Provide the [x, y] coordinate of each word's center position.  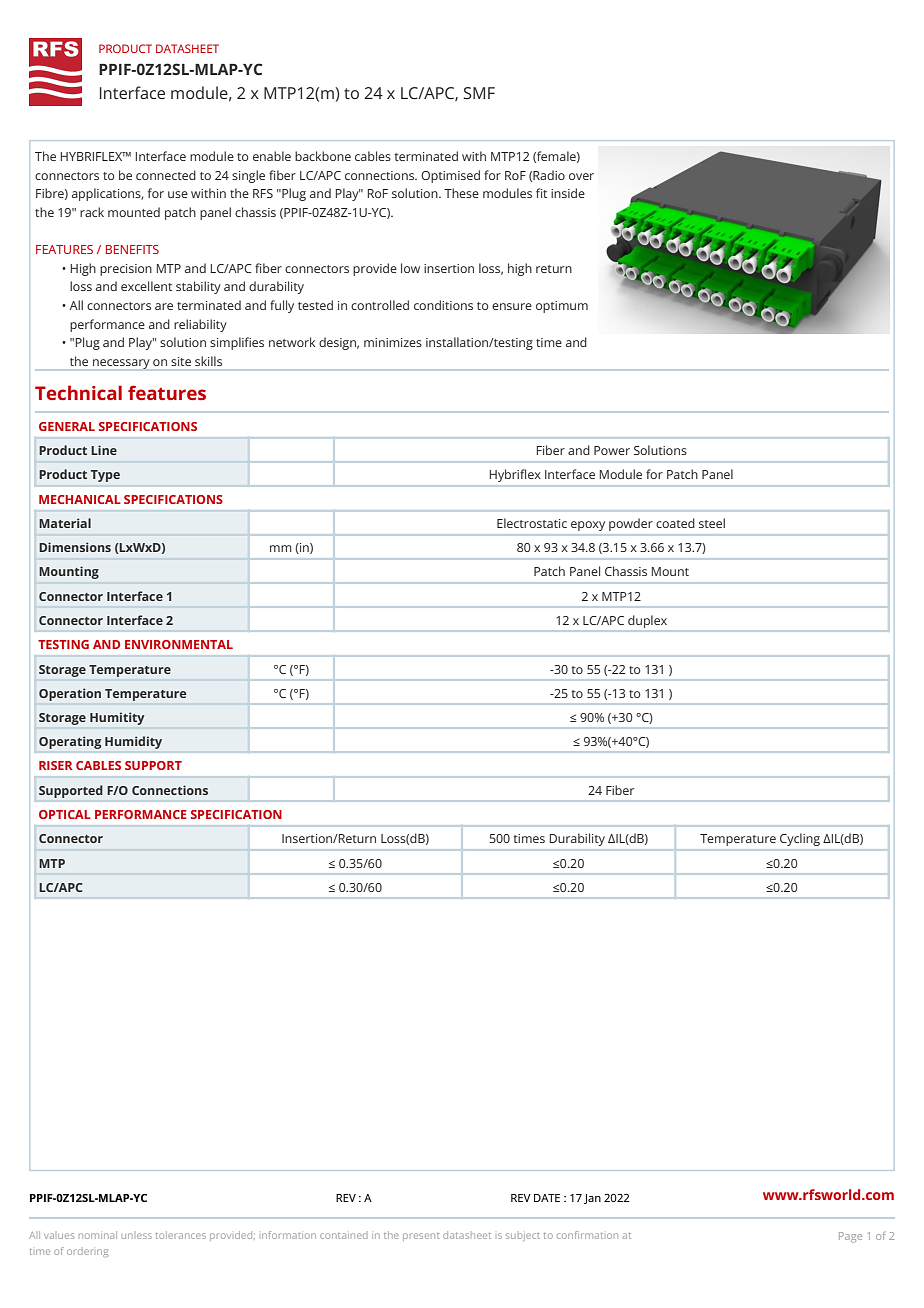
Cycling [800, 840]
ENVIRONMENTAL [179, 644]
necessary [121, 364]
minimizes [393, 342]
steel [712, 523]
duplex [647, 621]
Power [612, 450]
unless [137, 1236]
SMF [479, 93]
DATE [547, 1198]
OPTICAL [65, 814]
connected [166, 175]
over [581, 176]
